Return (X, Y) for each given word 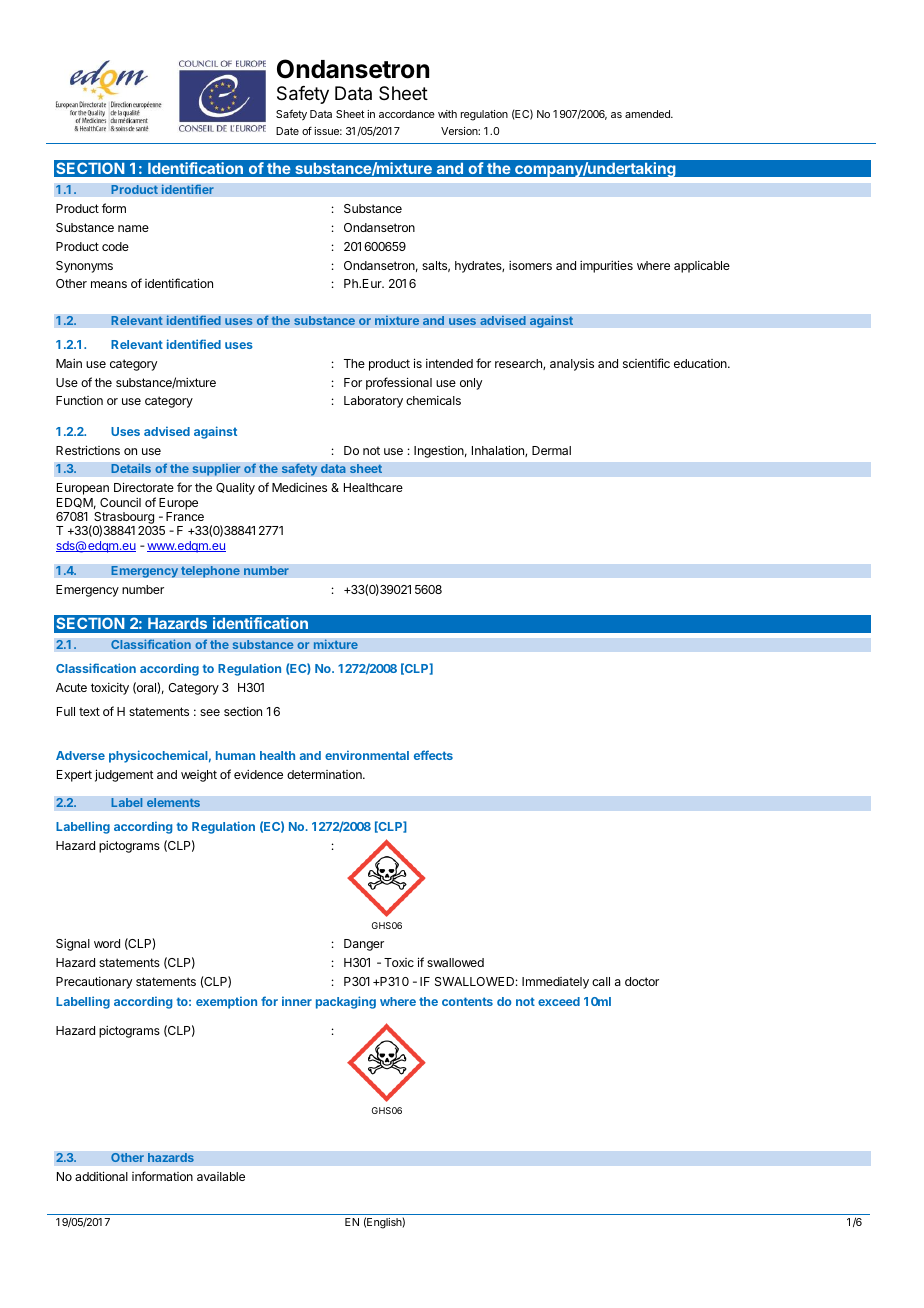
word (107, 943)
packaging (346, 1002)
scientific (646, 363)
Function (79, 400)
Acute (71, 687)
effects (433, 755)
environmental (367, 755)
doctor (642, 981)
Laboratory (373, 402)
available (221, 1176)
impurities (606, 266)
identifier (187, 189)
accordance (407, 114)
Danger (364, 945)
